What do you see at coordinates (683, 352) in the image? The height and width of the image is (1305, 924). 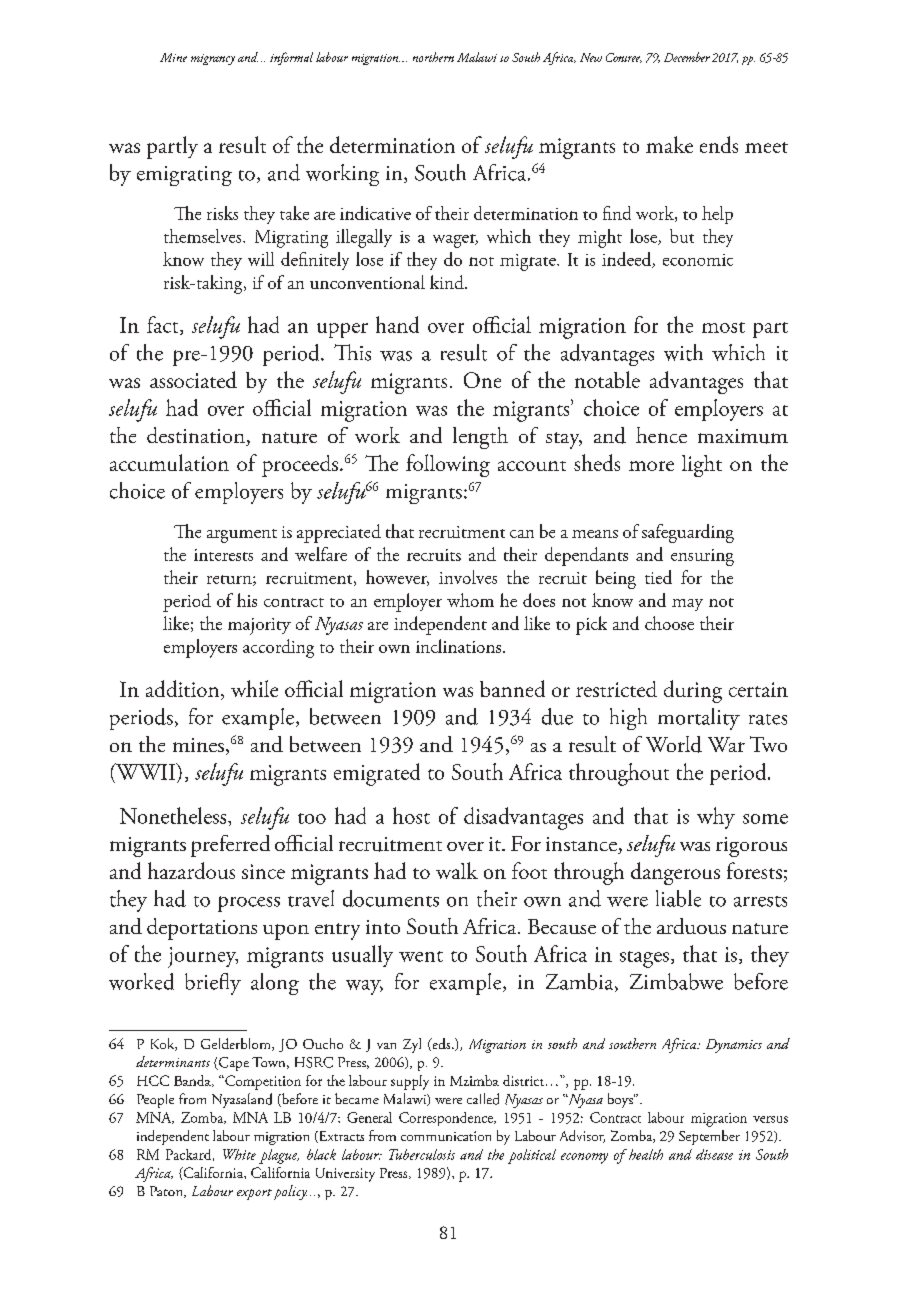 I see `with` at bounding box center [683, 352].
